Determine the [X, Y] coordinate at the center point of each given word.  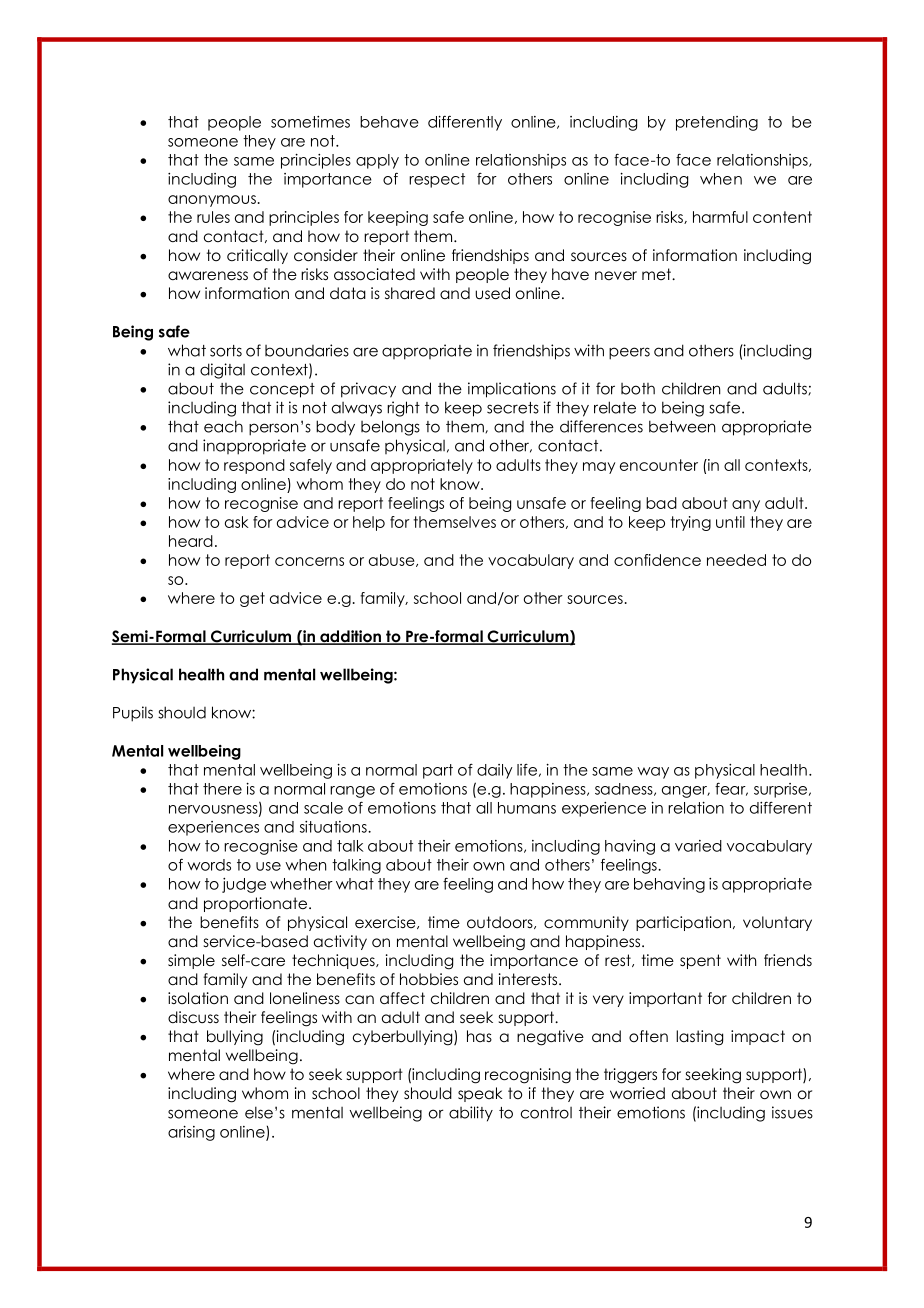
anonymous [212, 201]
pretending [717, 123]
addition [351, 637]
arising [191, 1133]
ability [471, 1114]
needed [736, 560]
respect [437, 180]
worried [637, 1093]
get [252, 599]
